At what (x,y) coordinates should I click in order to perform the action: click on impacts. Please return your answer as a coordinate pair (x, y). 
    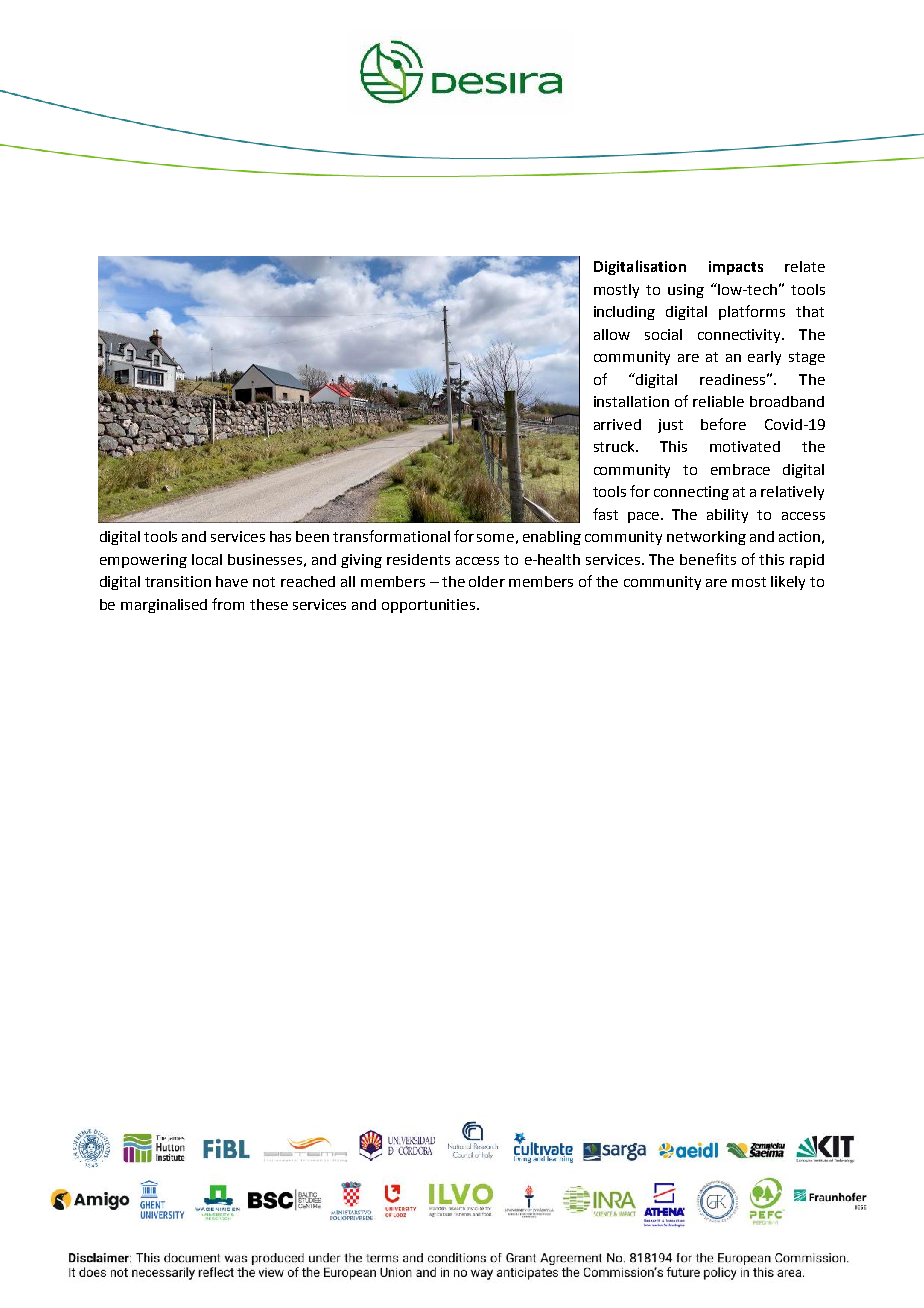
    Looking at the image, I should click on (736, 268).
